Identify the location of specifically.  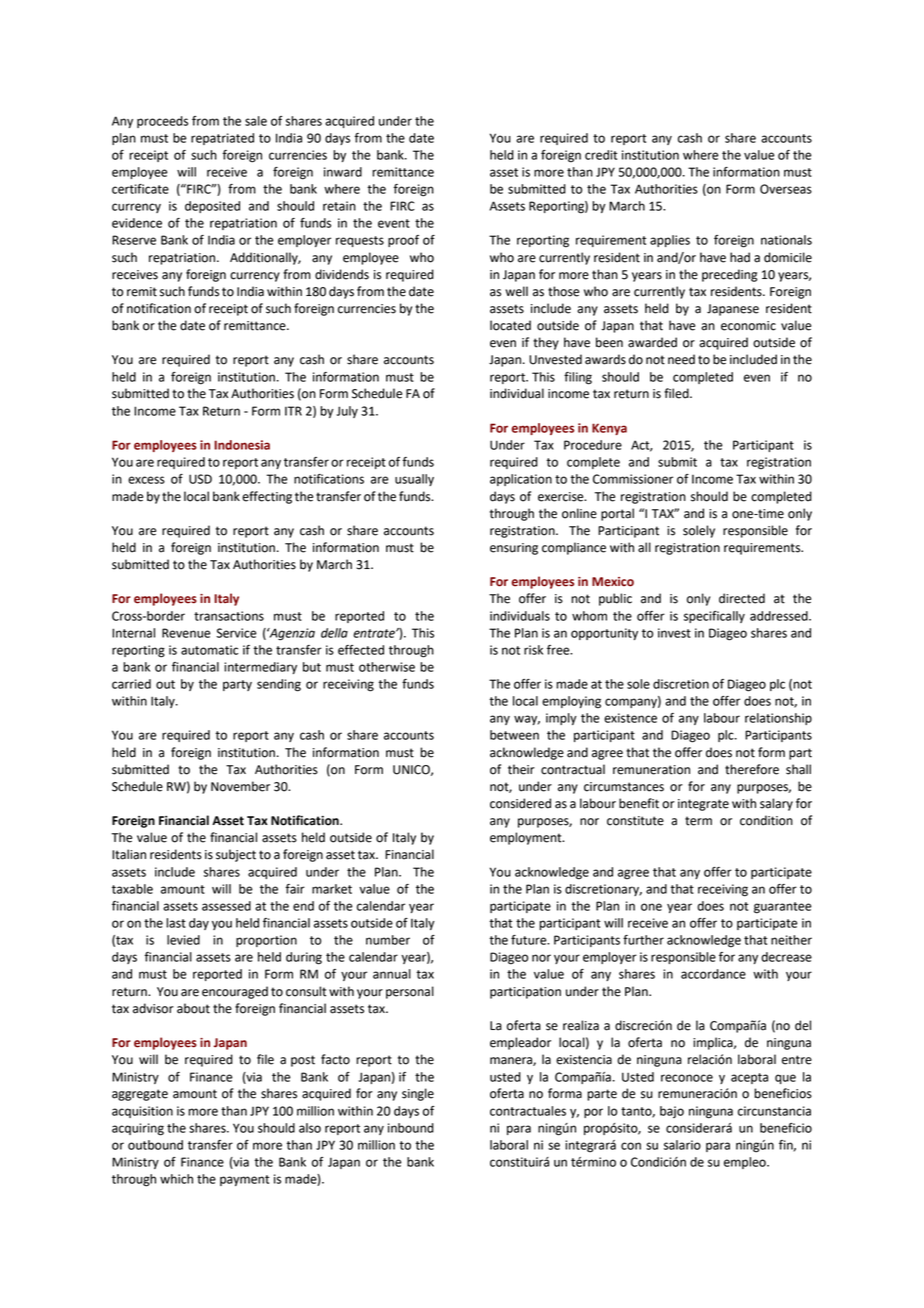
(714, 617).
